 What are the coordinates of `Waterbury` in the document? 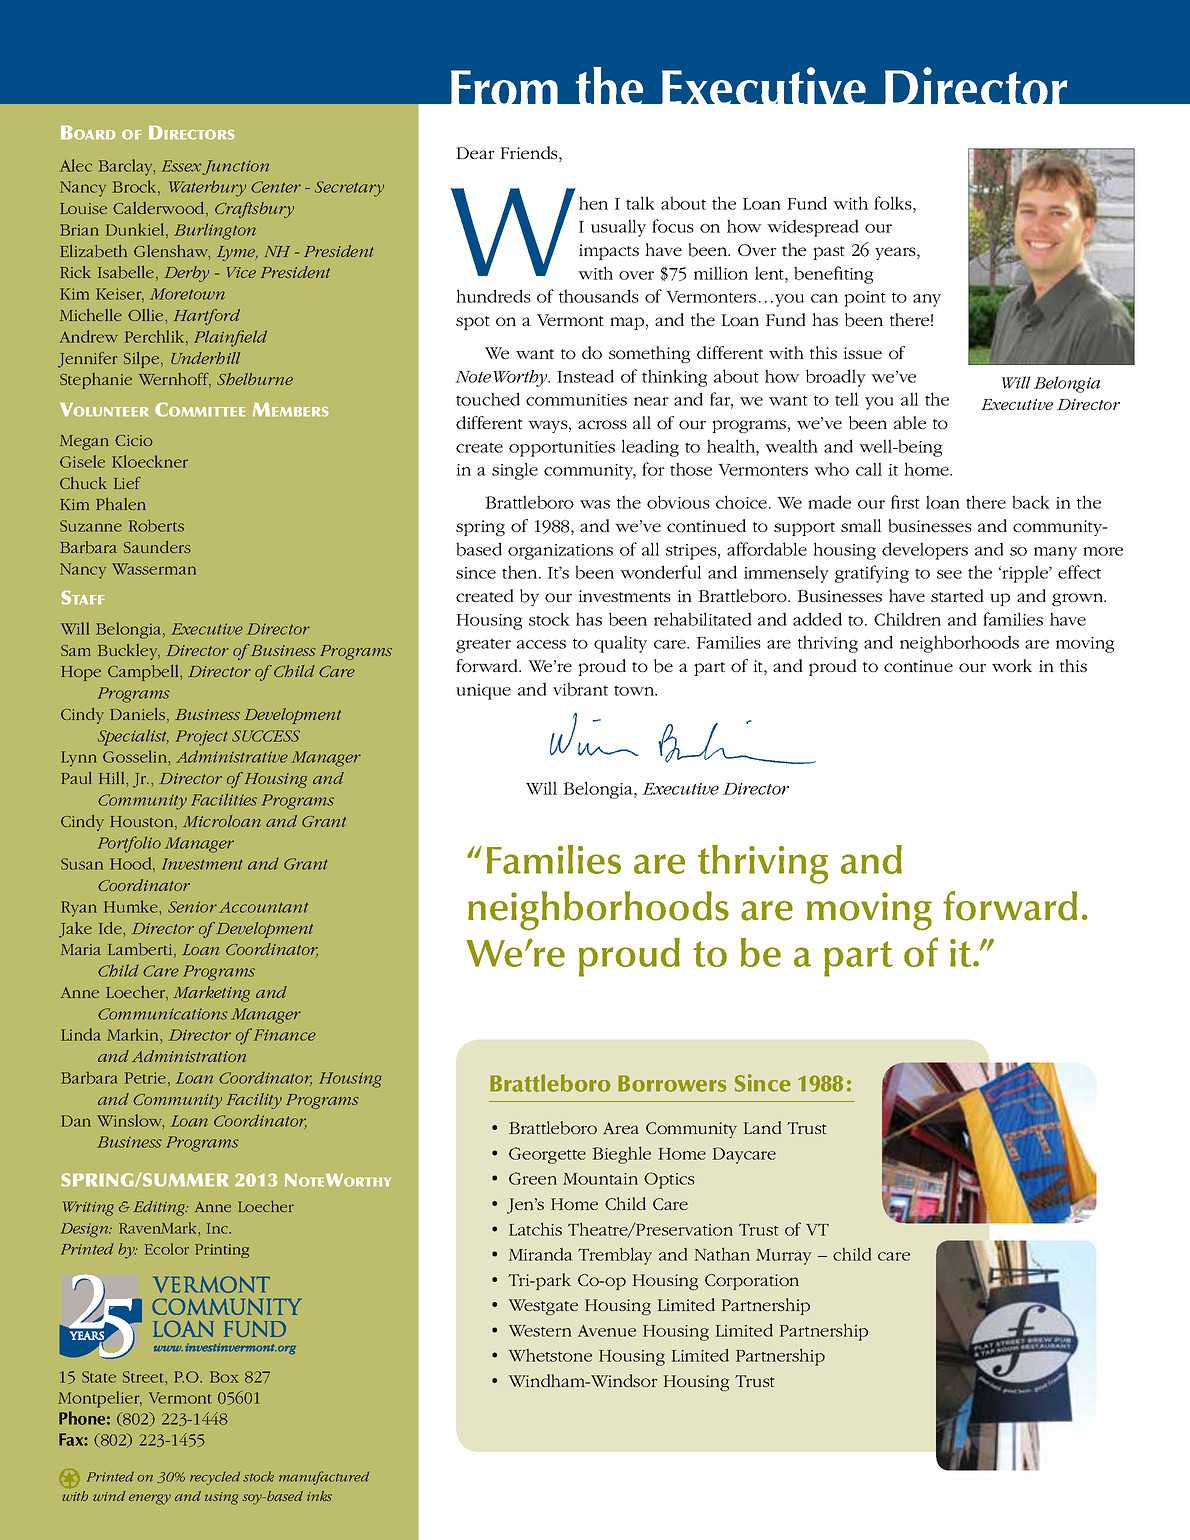 It's located at (207, 188).
